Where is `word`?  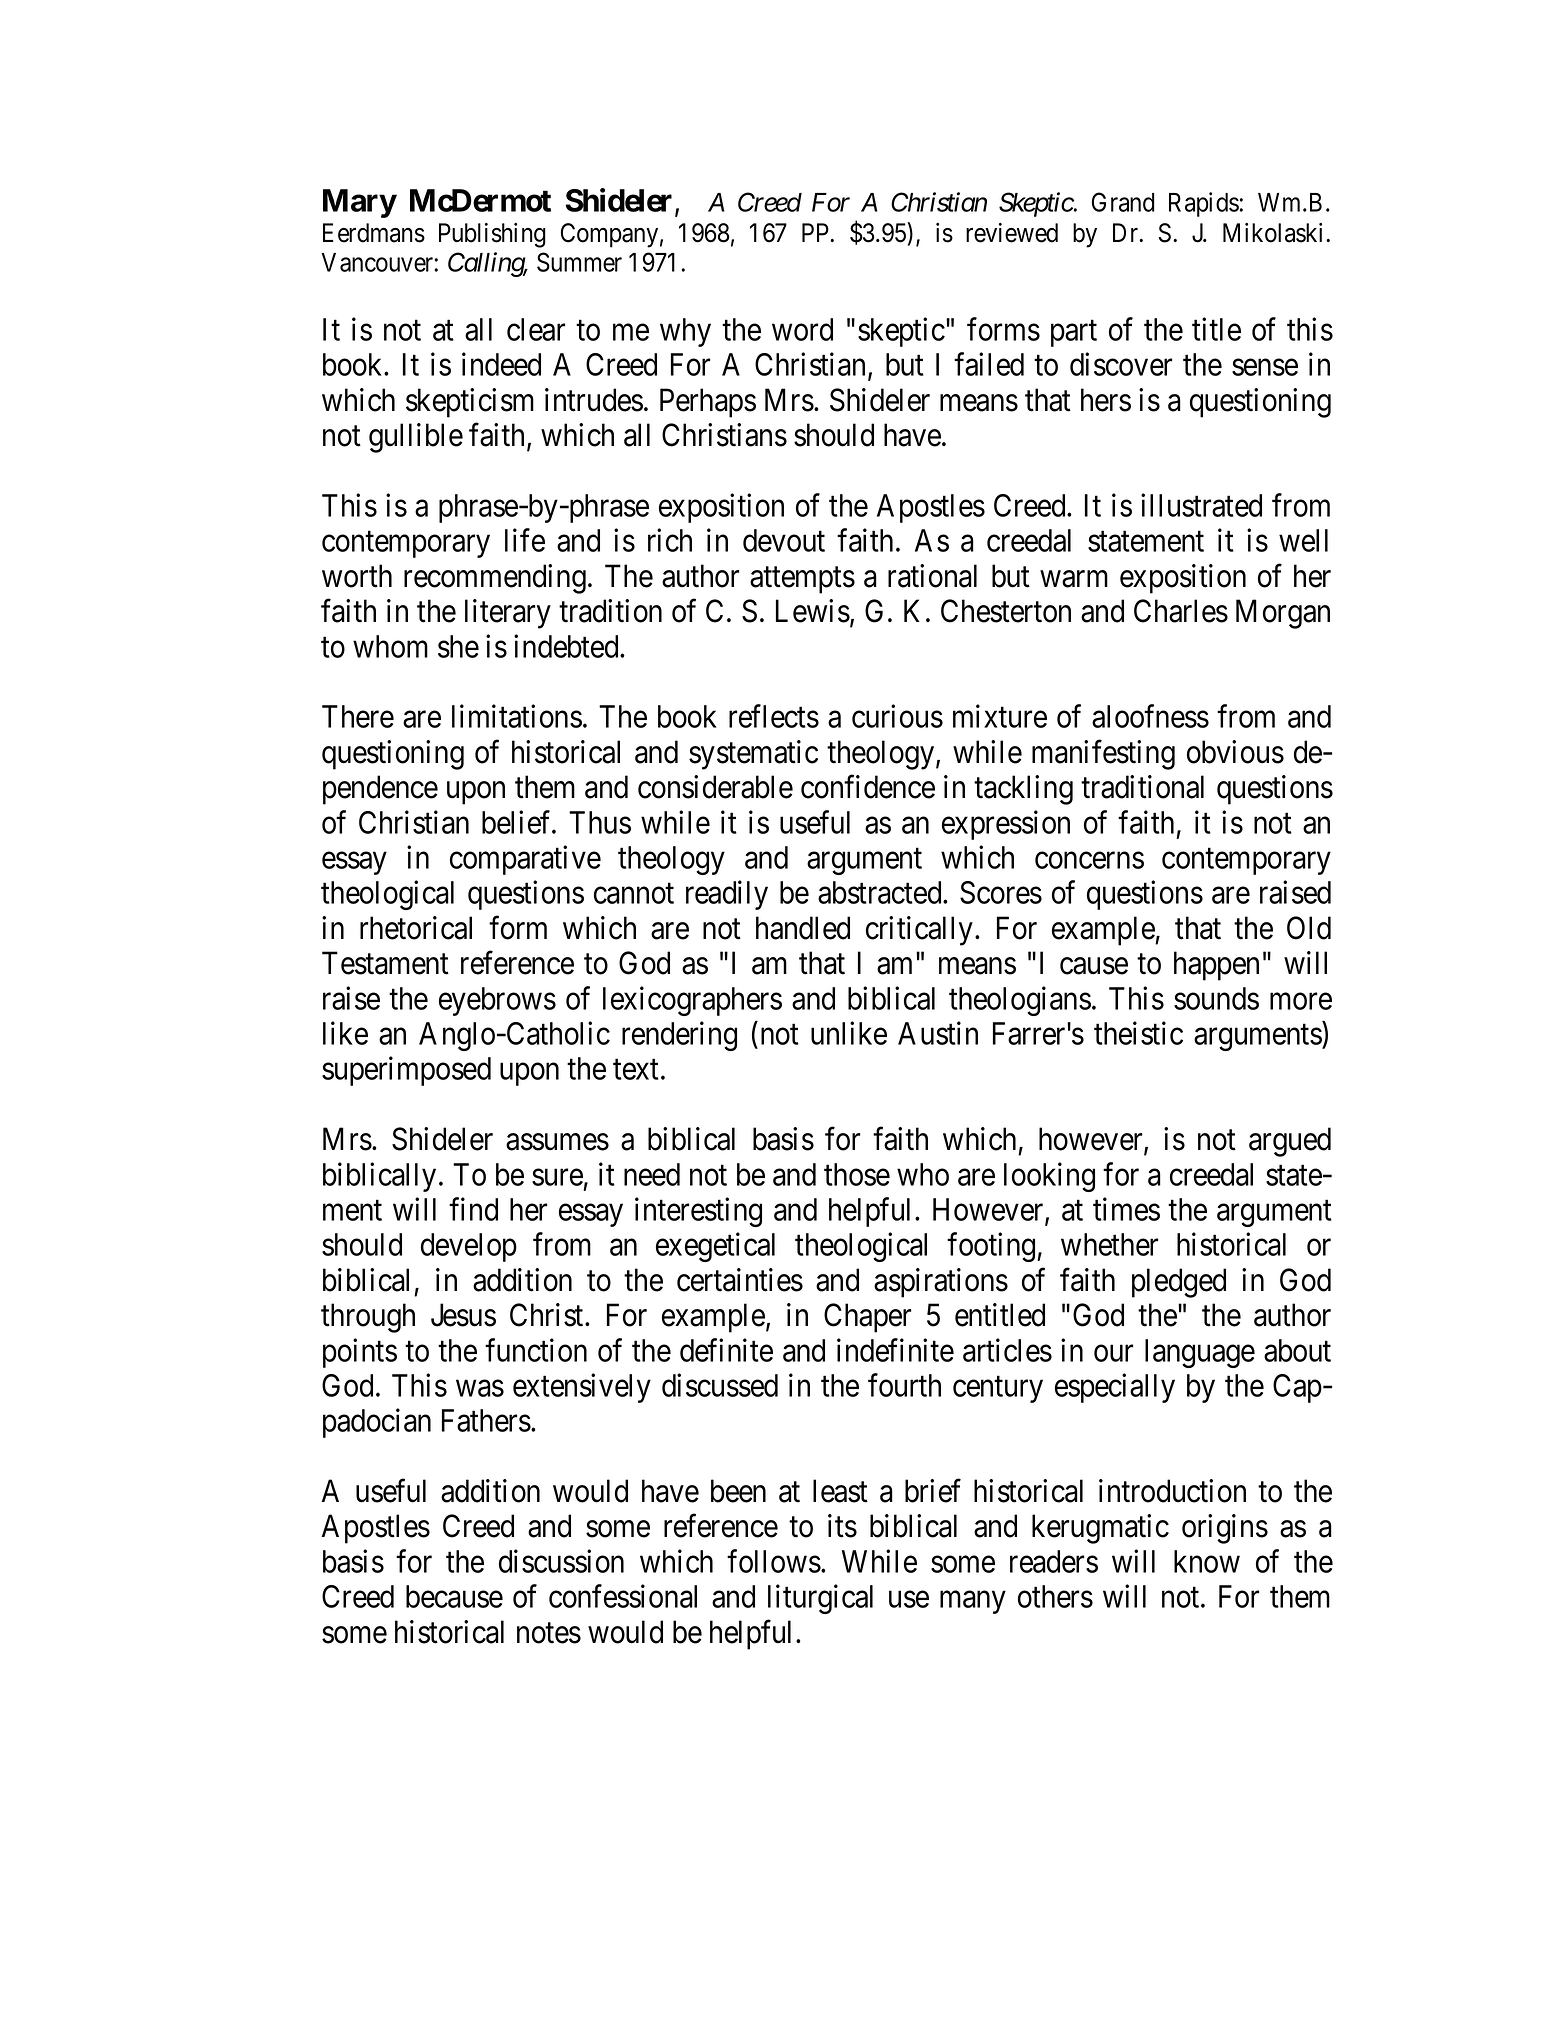
word is located at coordinates (802, 329).
